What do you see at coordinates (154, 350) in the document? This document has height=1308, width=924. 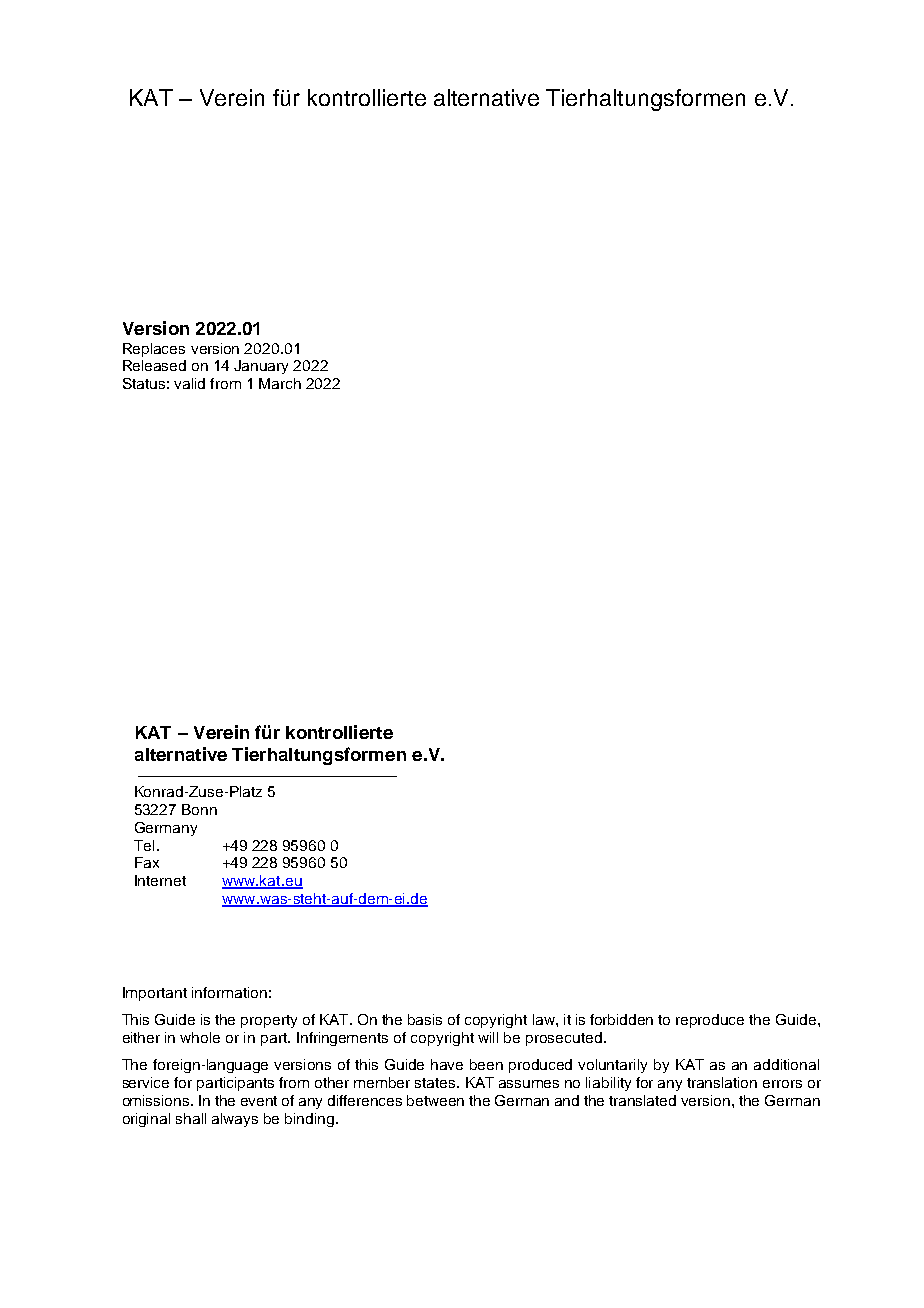 I see `Replaces` at bounding box center [154, 350].
